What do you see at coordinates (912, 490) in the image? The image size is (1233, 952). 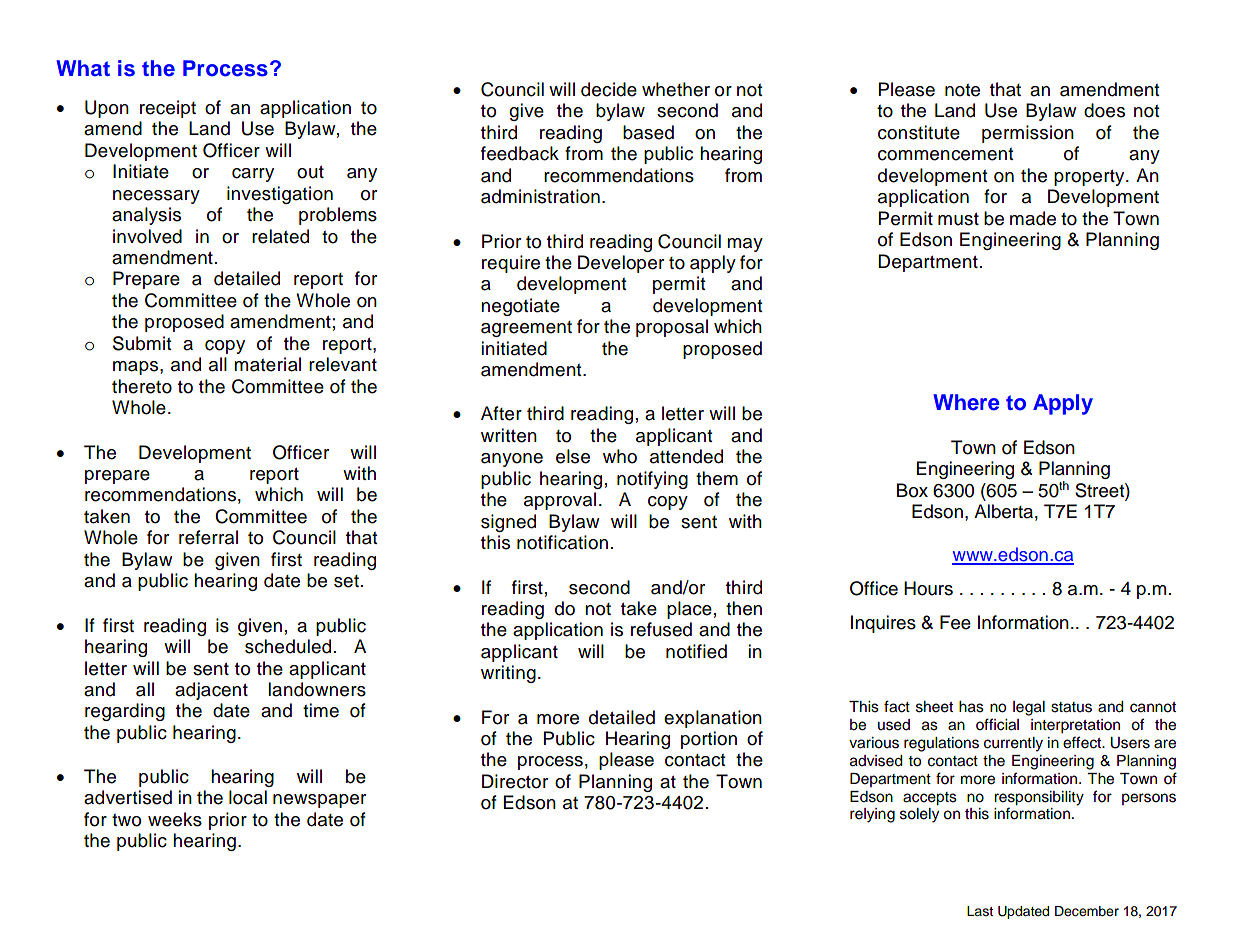 I see `Box` at bounding box center [912, 490].
